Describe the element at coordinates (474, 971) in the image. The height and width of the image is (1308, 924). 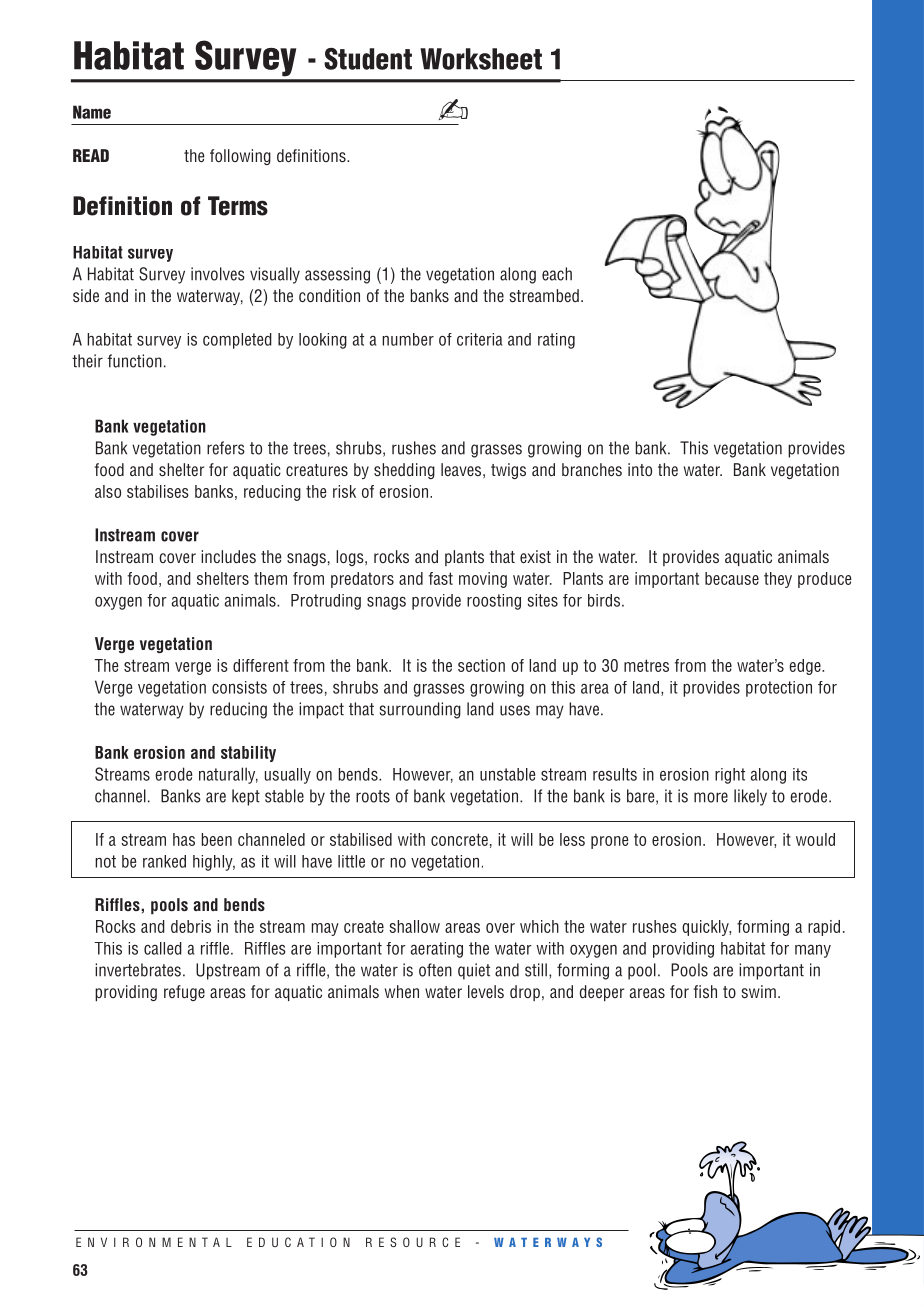
I see `quiet` at that location.
